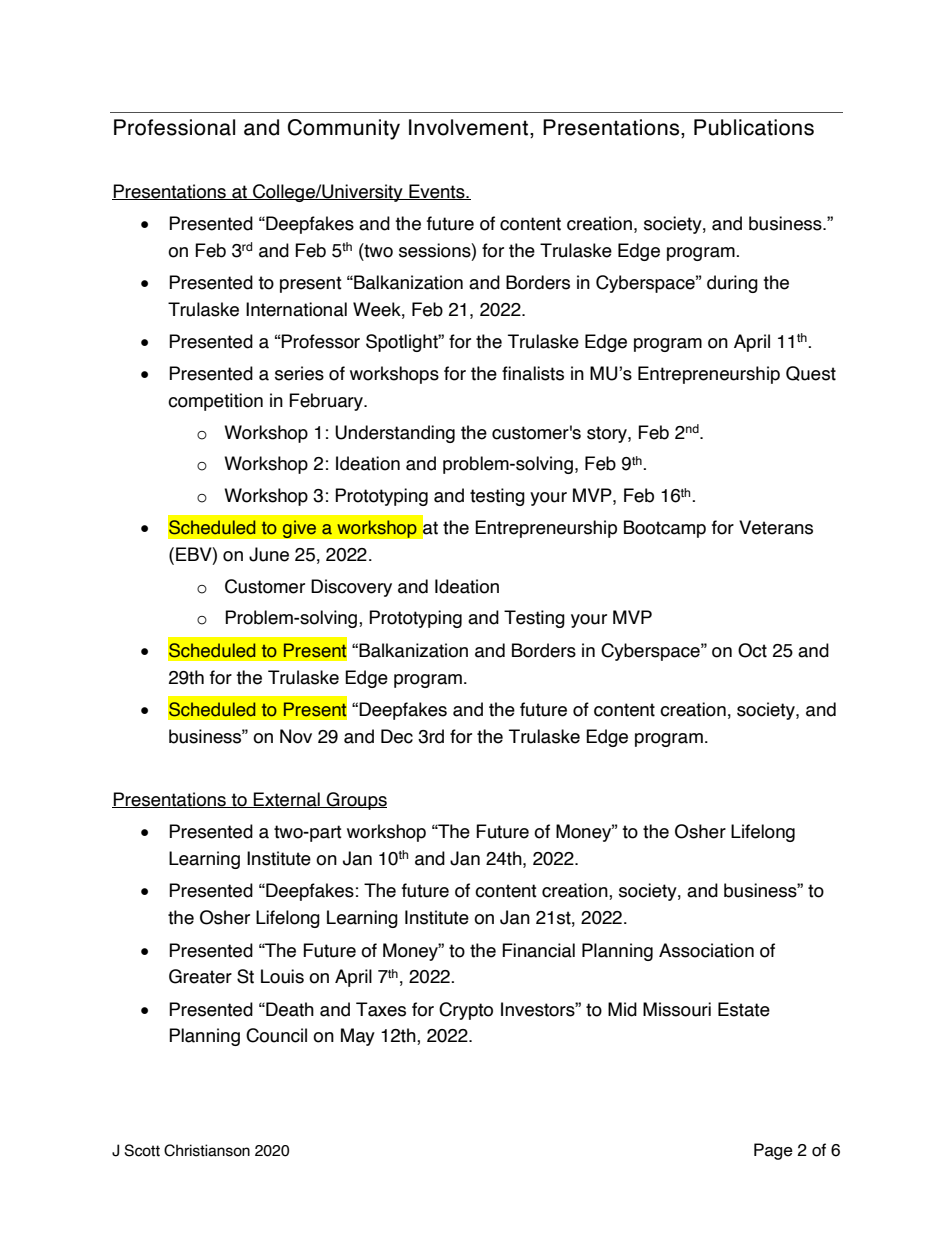  I want to click on Oct, so click(752, 650).
